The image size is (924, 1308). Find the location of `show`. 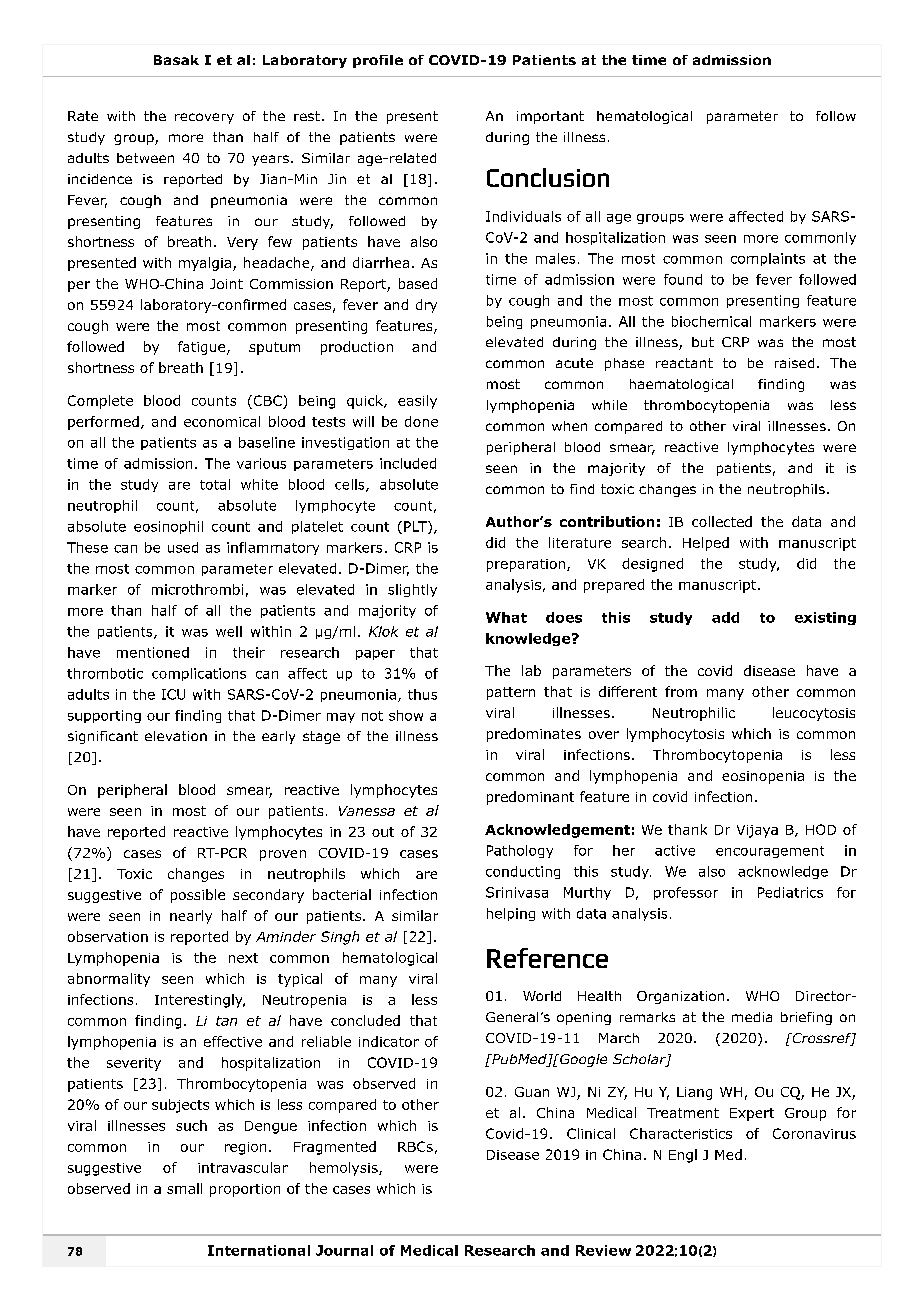

show is located at coordinates (406, 715).
